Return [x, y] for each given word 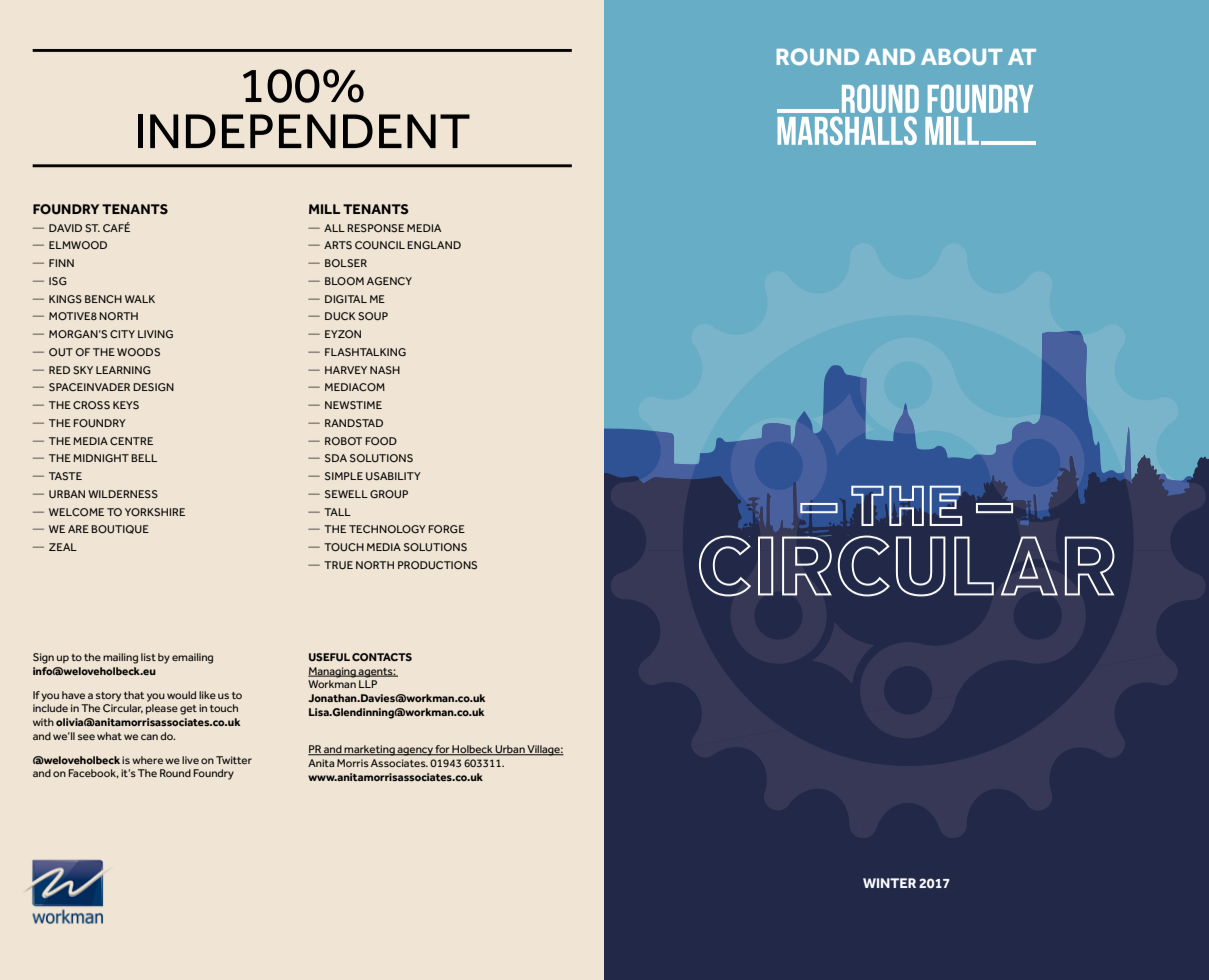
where [147, 760]
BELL [144, 458]
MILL [324, 209]
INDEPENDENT [304, 131]
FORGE [446, 529]
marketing [370, 750]
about [961, 56]
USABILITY [393, 476]
